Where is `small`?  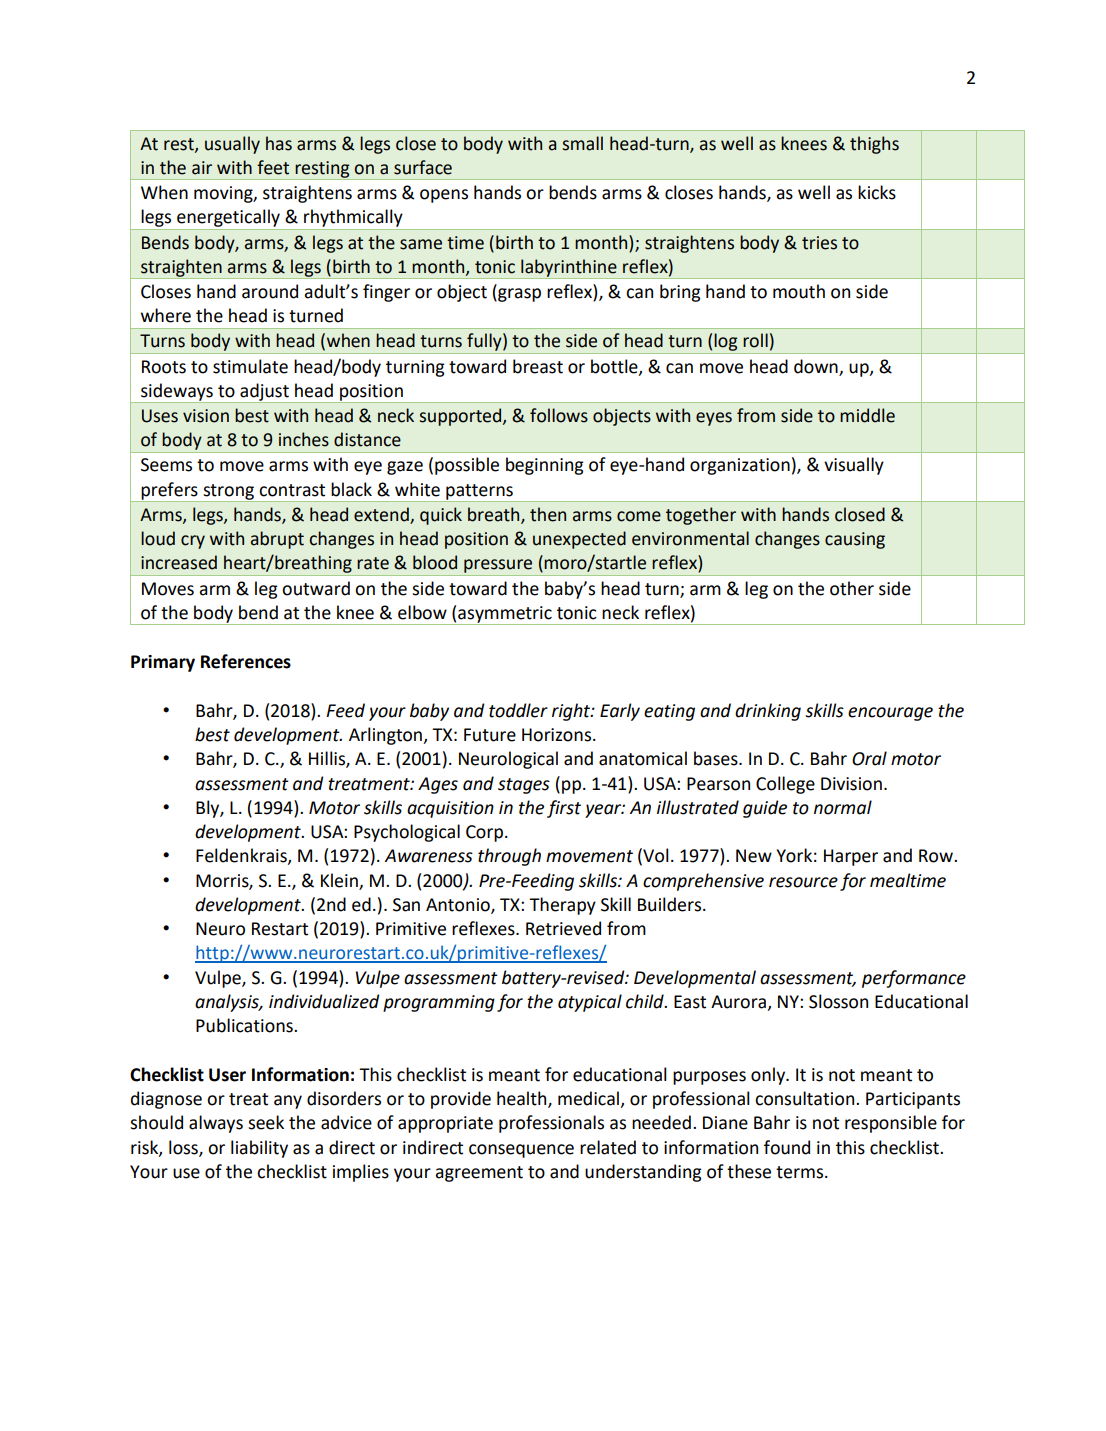
small is located at coordinates (582, 143).
